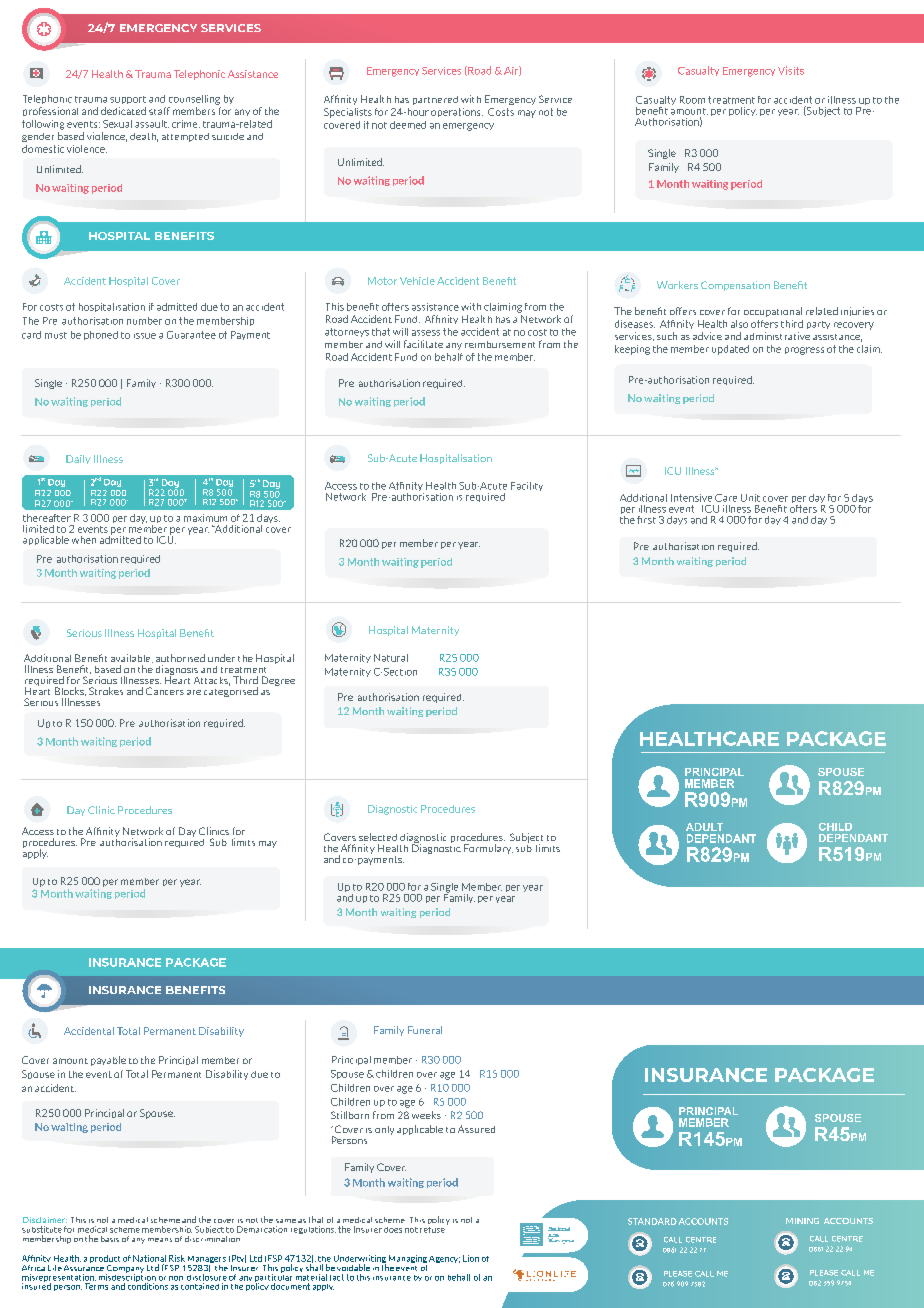 The height and width of the image is (1308, 924). Describe the element at coordinates (132, 658) in the image. I see `available` at that location.
